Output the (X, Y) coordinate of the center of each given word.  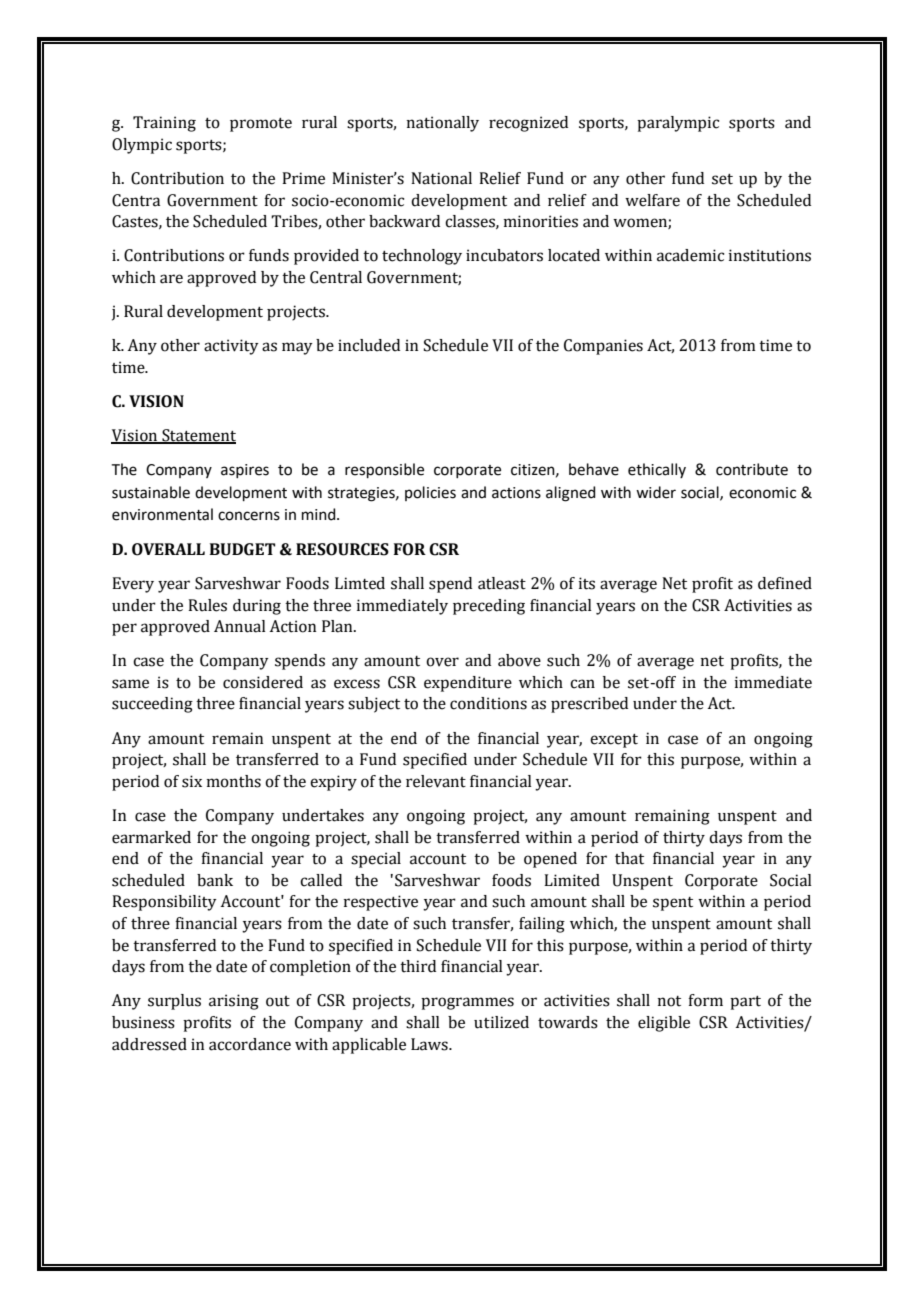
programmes (467, 1003)
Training (164, 124)
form (705, 1000)
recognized (528, 124)
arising (234, 1002)
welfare (652, 200)
